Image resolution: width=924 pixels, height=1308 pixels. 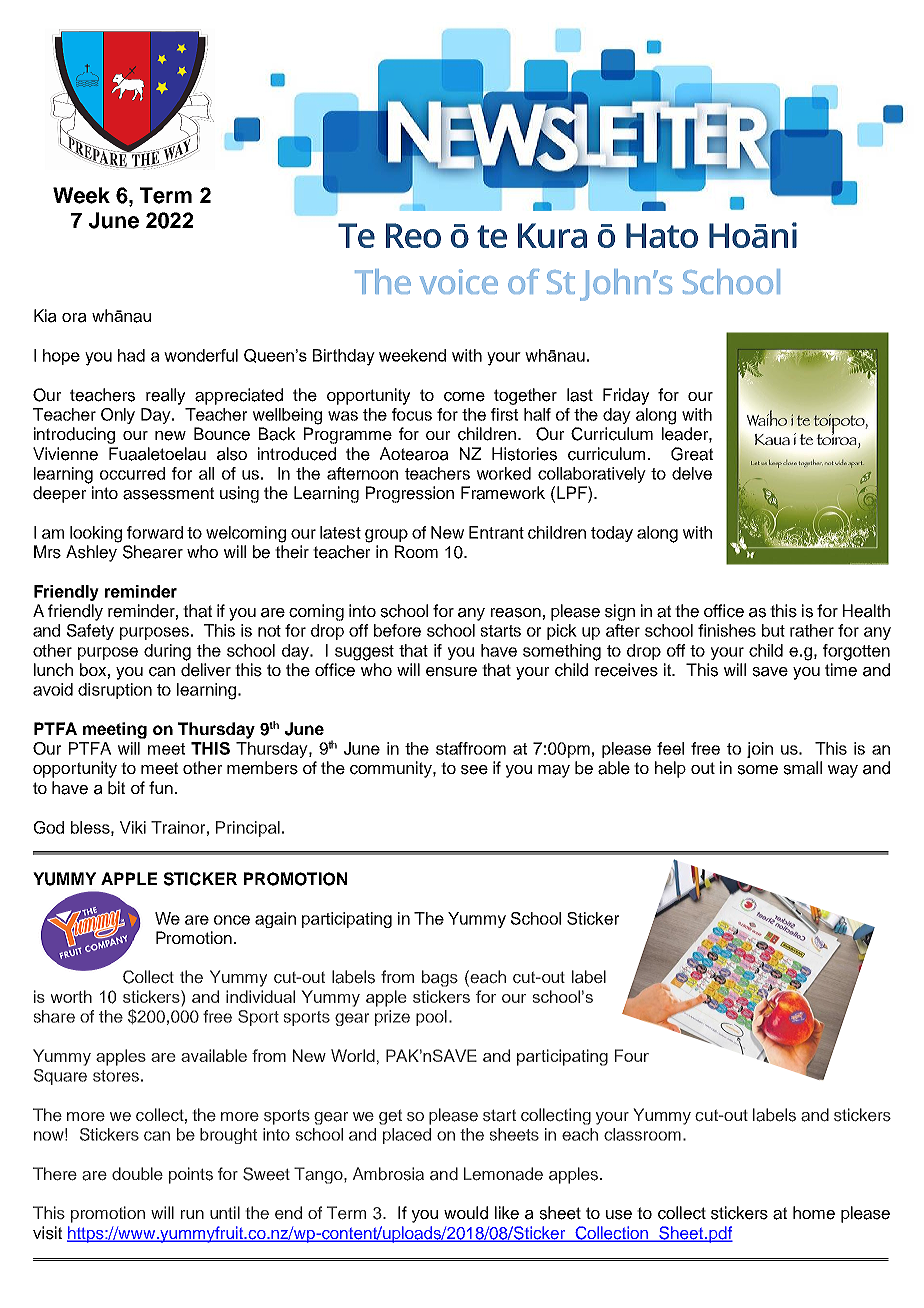 What do you see at coordinates (137, 1173) in the document?
I see `double` at bounding box center [137, 1173].
